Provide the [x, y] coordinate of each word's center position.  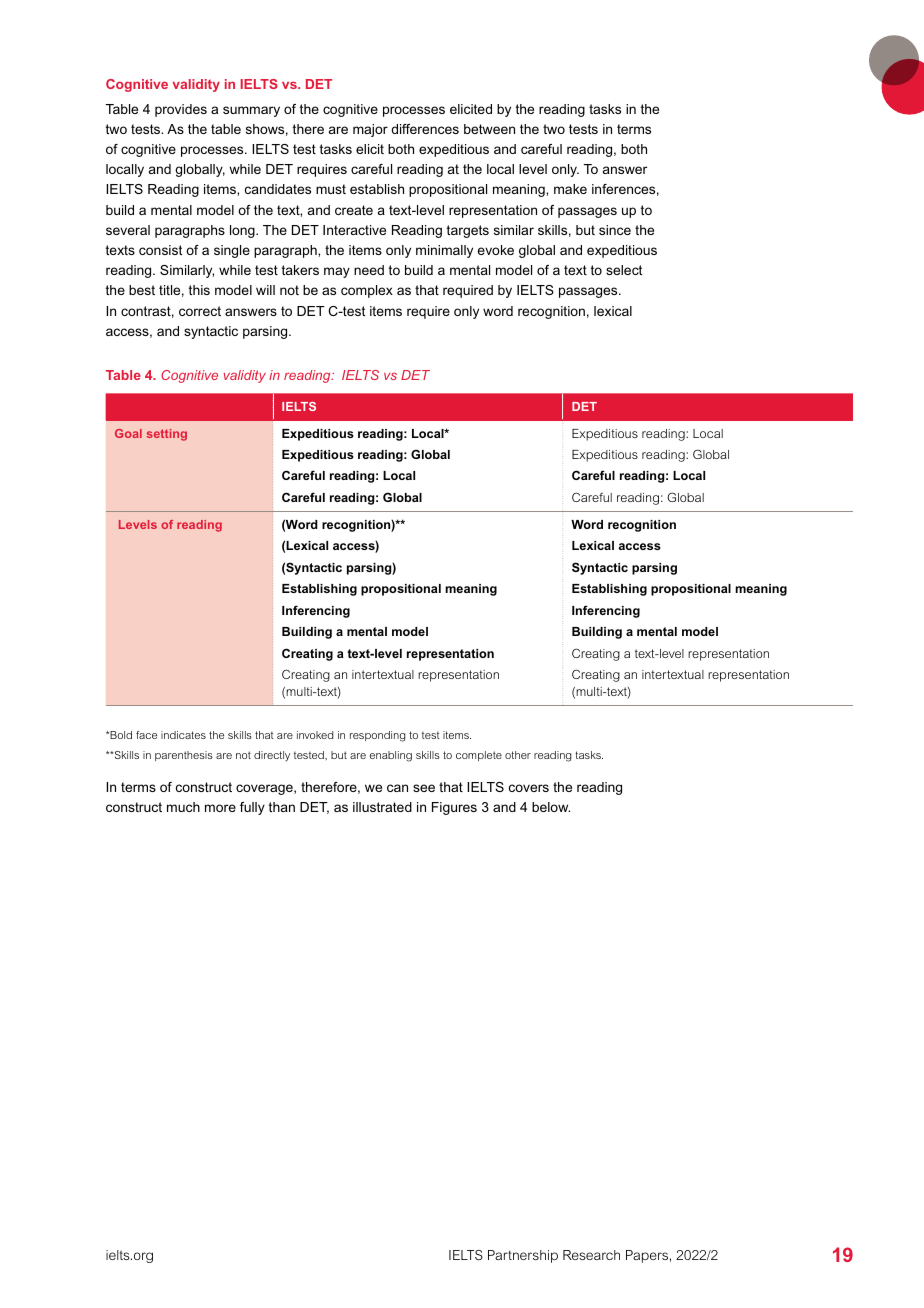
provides [181, 110]
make [570, 189]
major [370, 130]
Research [591, 1255]
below [551, 807]
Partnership [523, 1256]
